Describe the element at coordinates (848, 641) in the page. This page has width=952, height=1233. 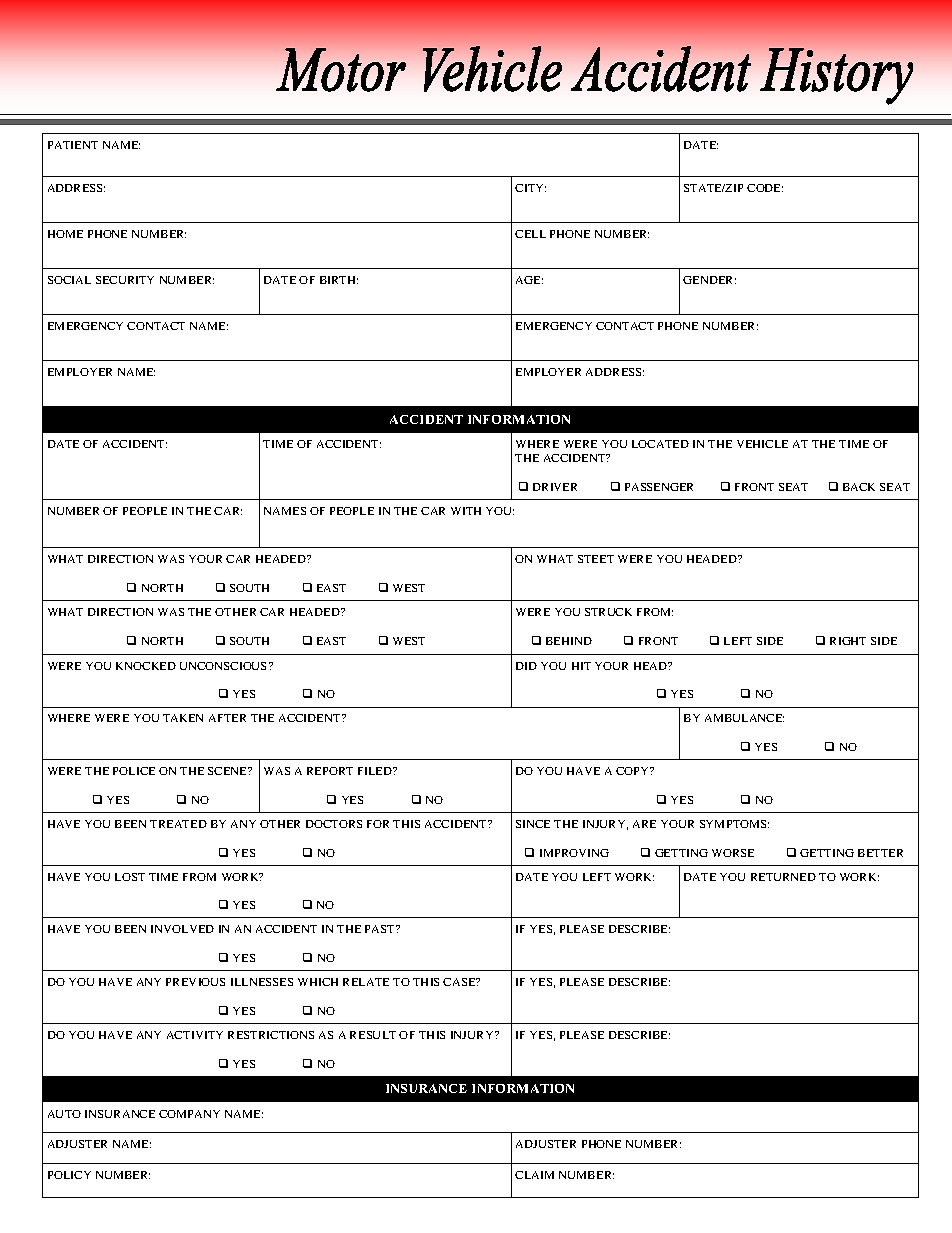
I see `RIGHT` at that location.
